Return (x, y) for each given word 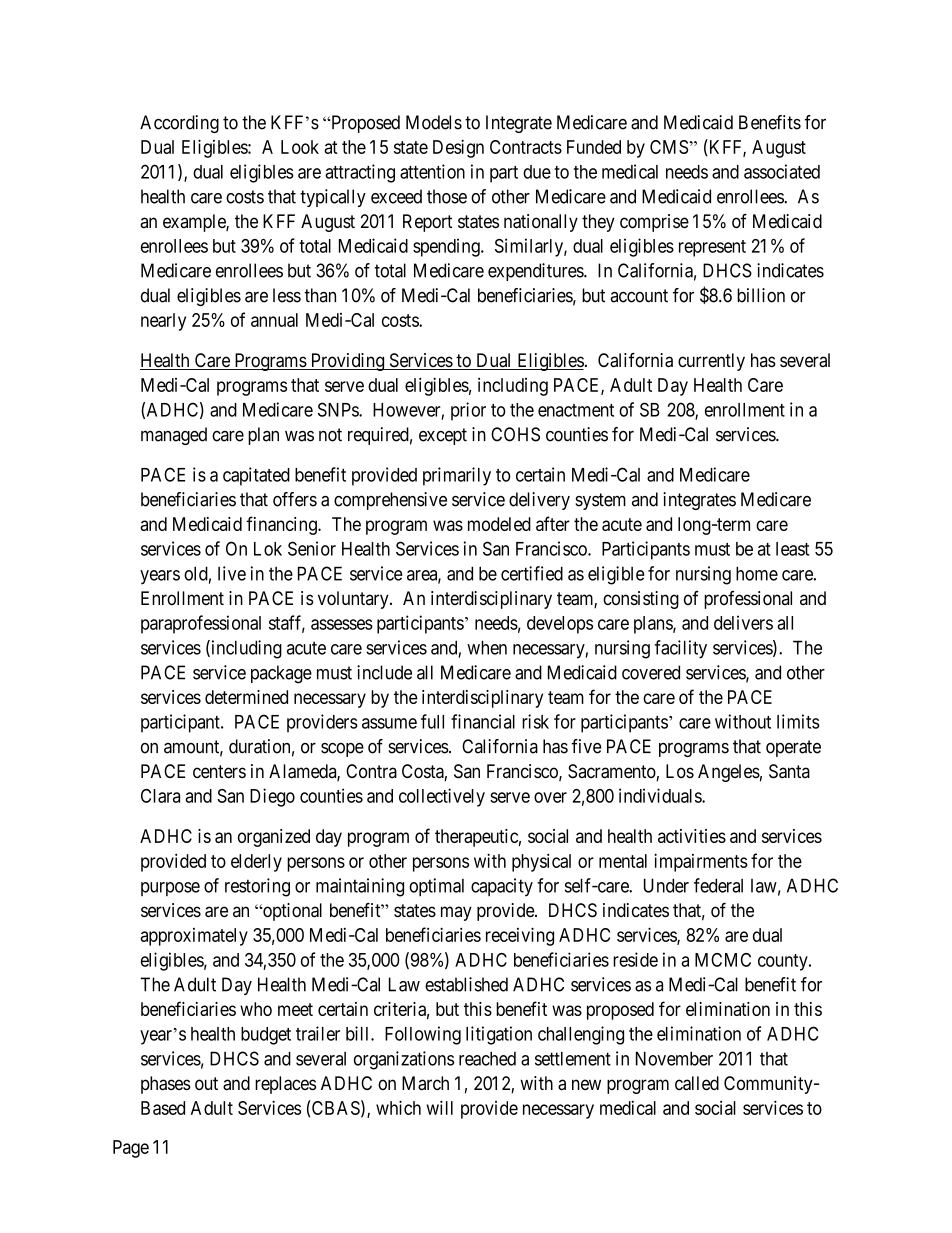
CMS (669, 147)
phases (166, 1085)
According (179, 124)
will (440, 1107)
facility (681, 649)
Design (458, 148)
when (487, 647)
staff (287, 623)
